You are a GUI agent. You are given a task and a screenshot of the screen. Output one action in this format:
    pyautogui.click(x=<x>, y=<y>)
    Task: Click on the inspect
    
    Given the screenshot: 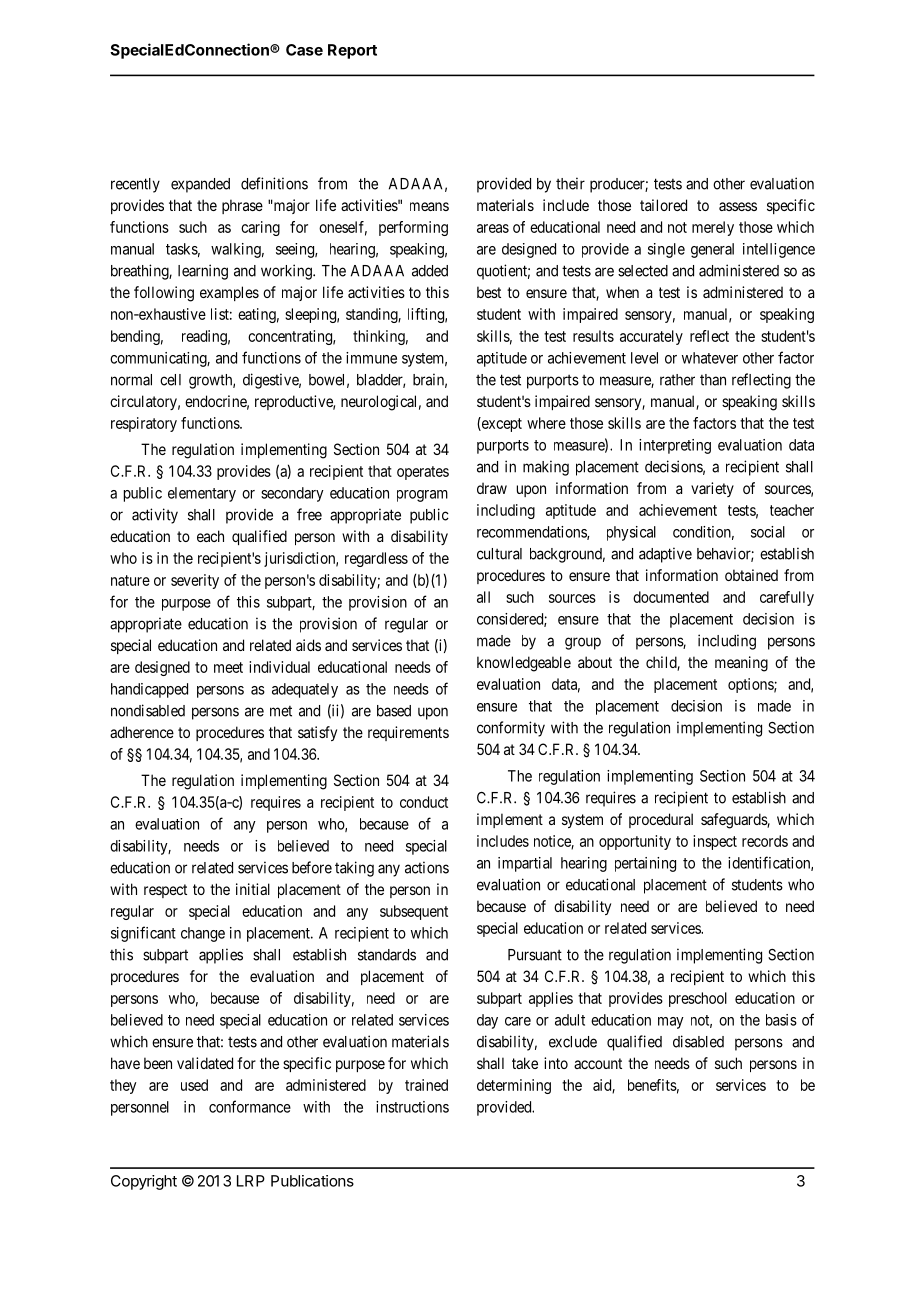 What is the action you would take?
    pyautogui.click(x=715, y=842)
